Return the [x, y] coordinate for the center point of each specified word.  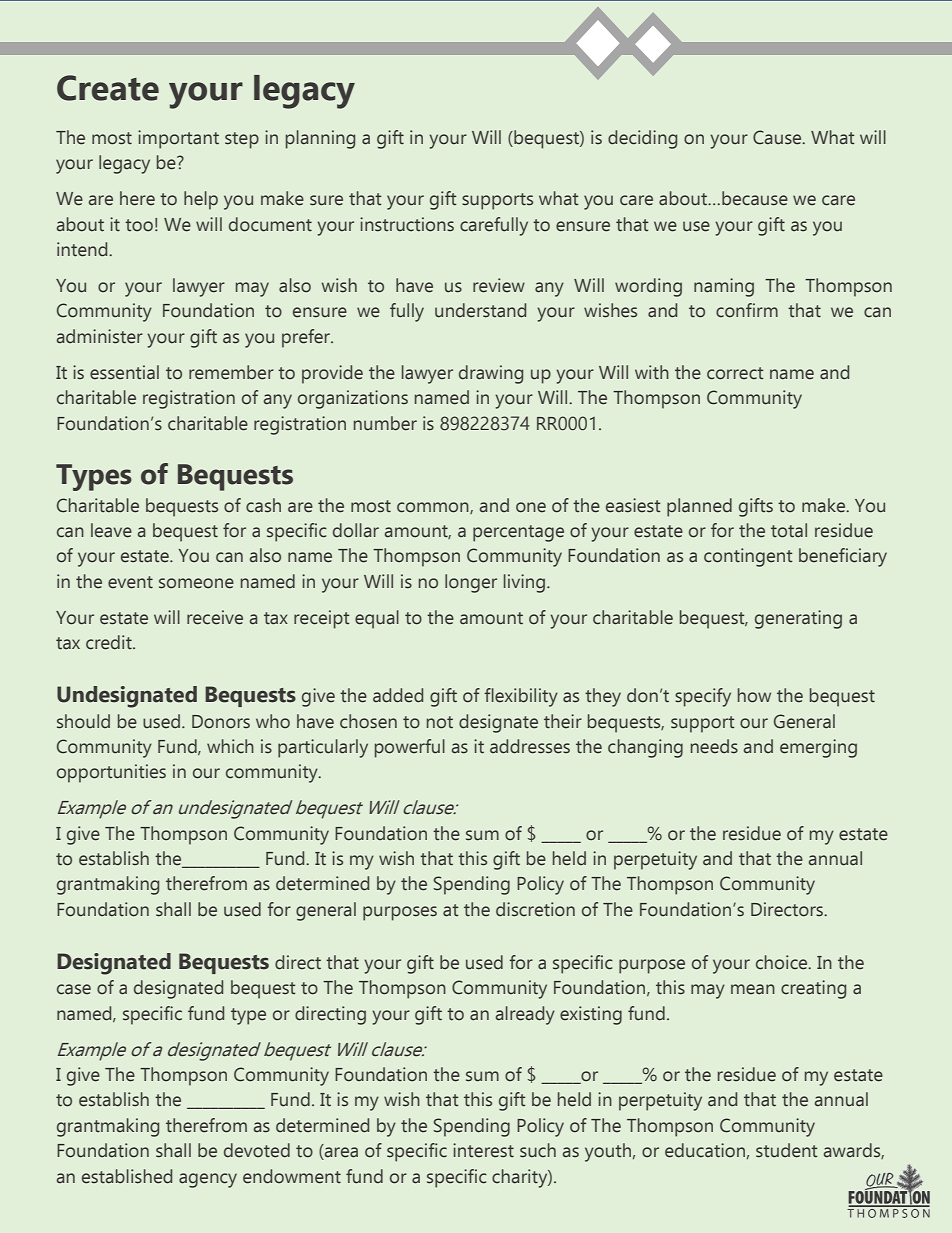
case [74, 989]
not [440, 722]
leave [111, 530]
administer [100, 336]
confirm [747, 310]
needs [714, 746]
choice [783, 962]
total [789, 530]
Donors [221, 722]
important [178, 139]
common [434, 508]
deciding [642, 139]
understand [480, 310]
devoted [257, 1150]
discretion [535, 909]
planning [320, 139]
